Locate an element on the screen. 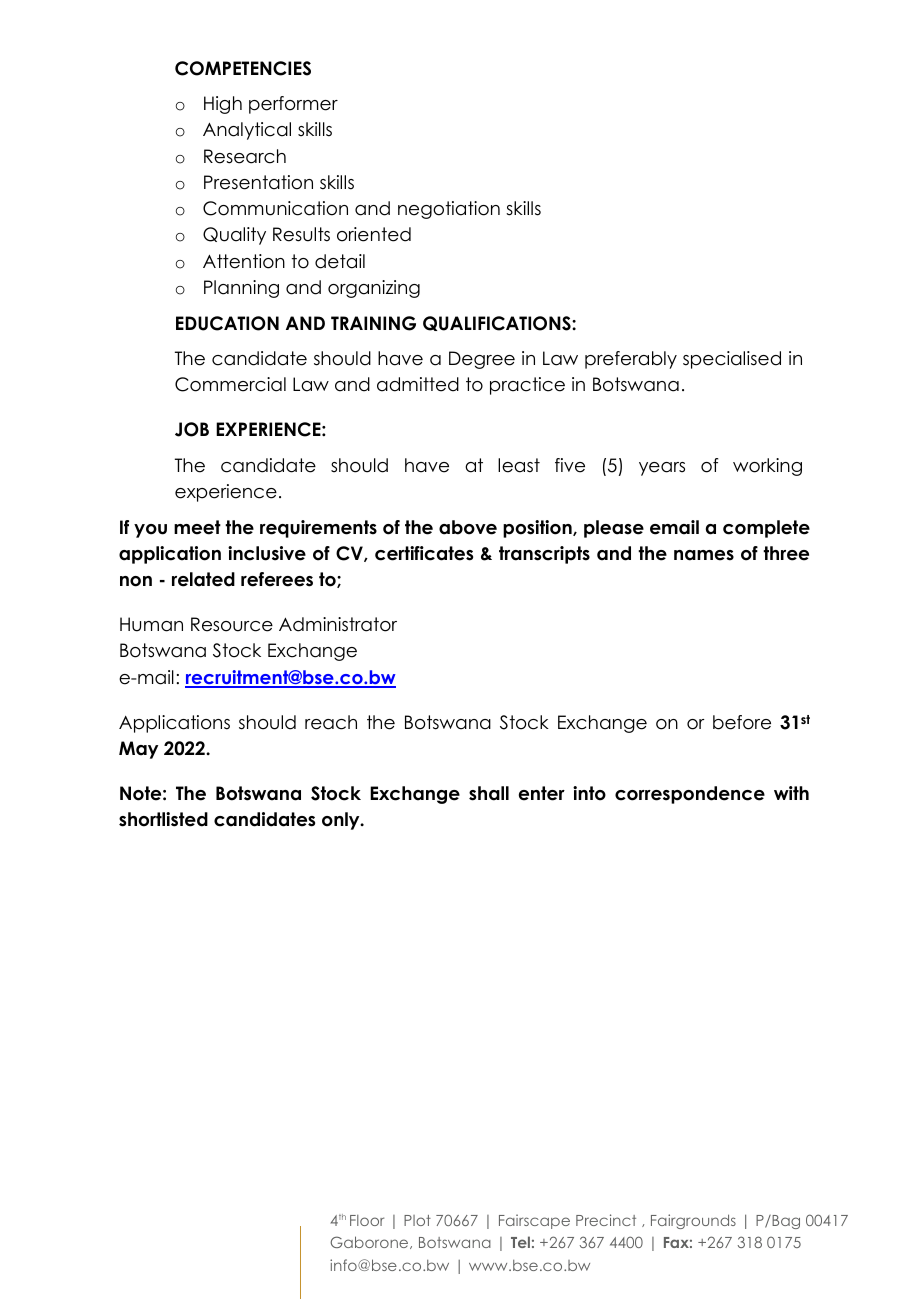 Image resolution: width=924 pixels, height=1307 pixels. High is located at coordinates (223, 105).
